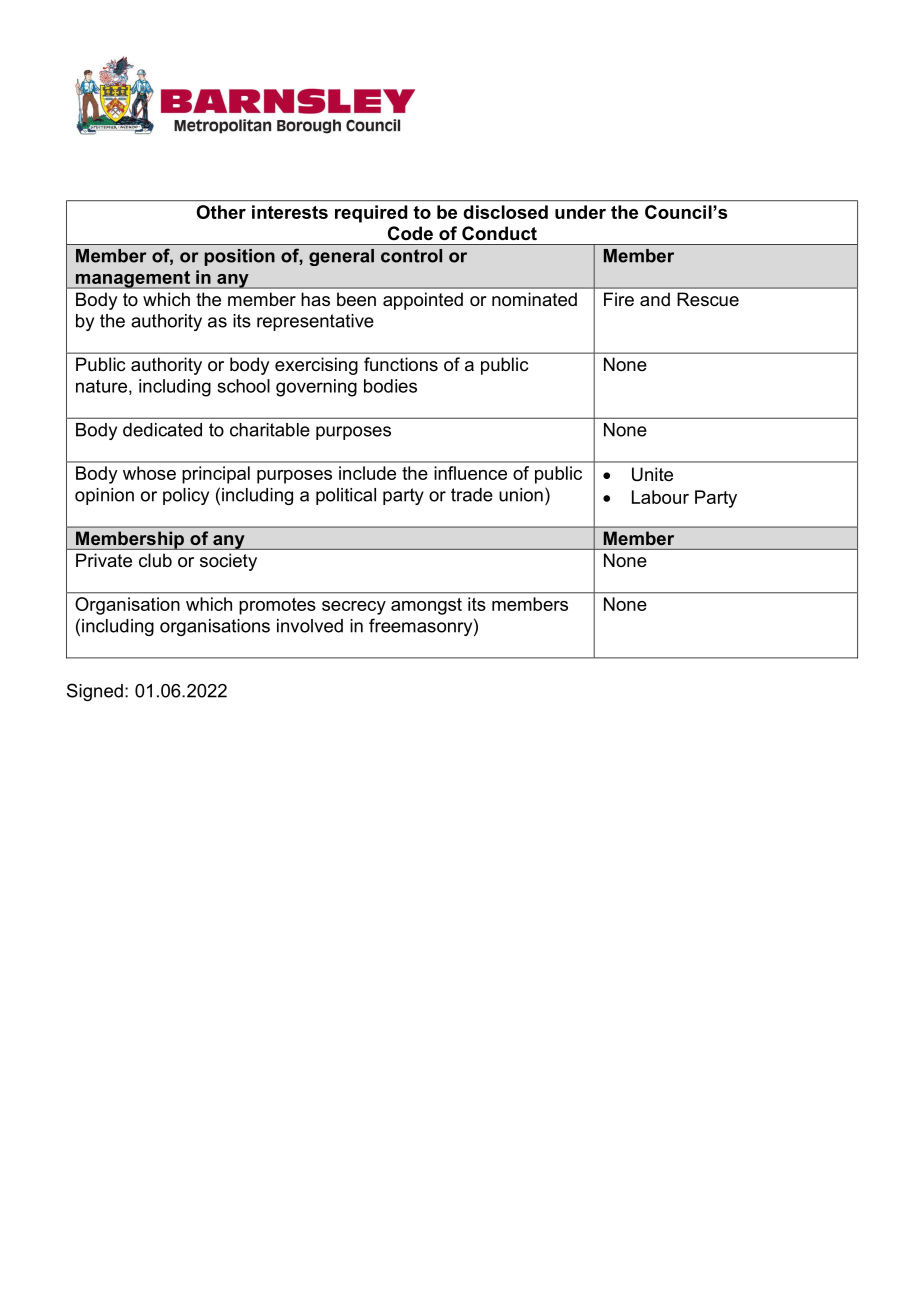 This image has width=924, height=1308. I want to click on Other, so click(221, 212).
